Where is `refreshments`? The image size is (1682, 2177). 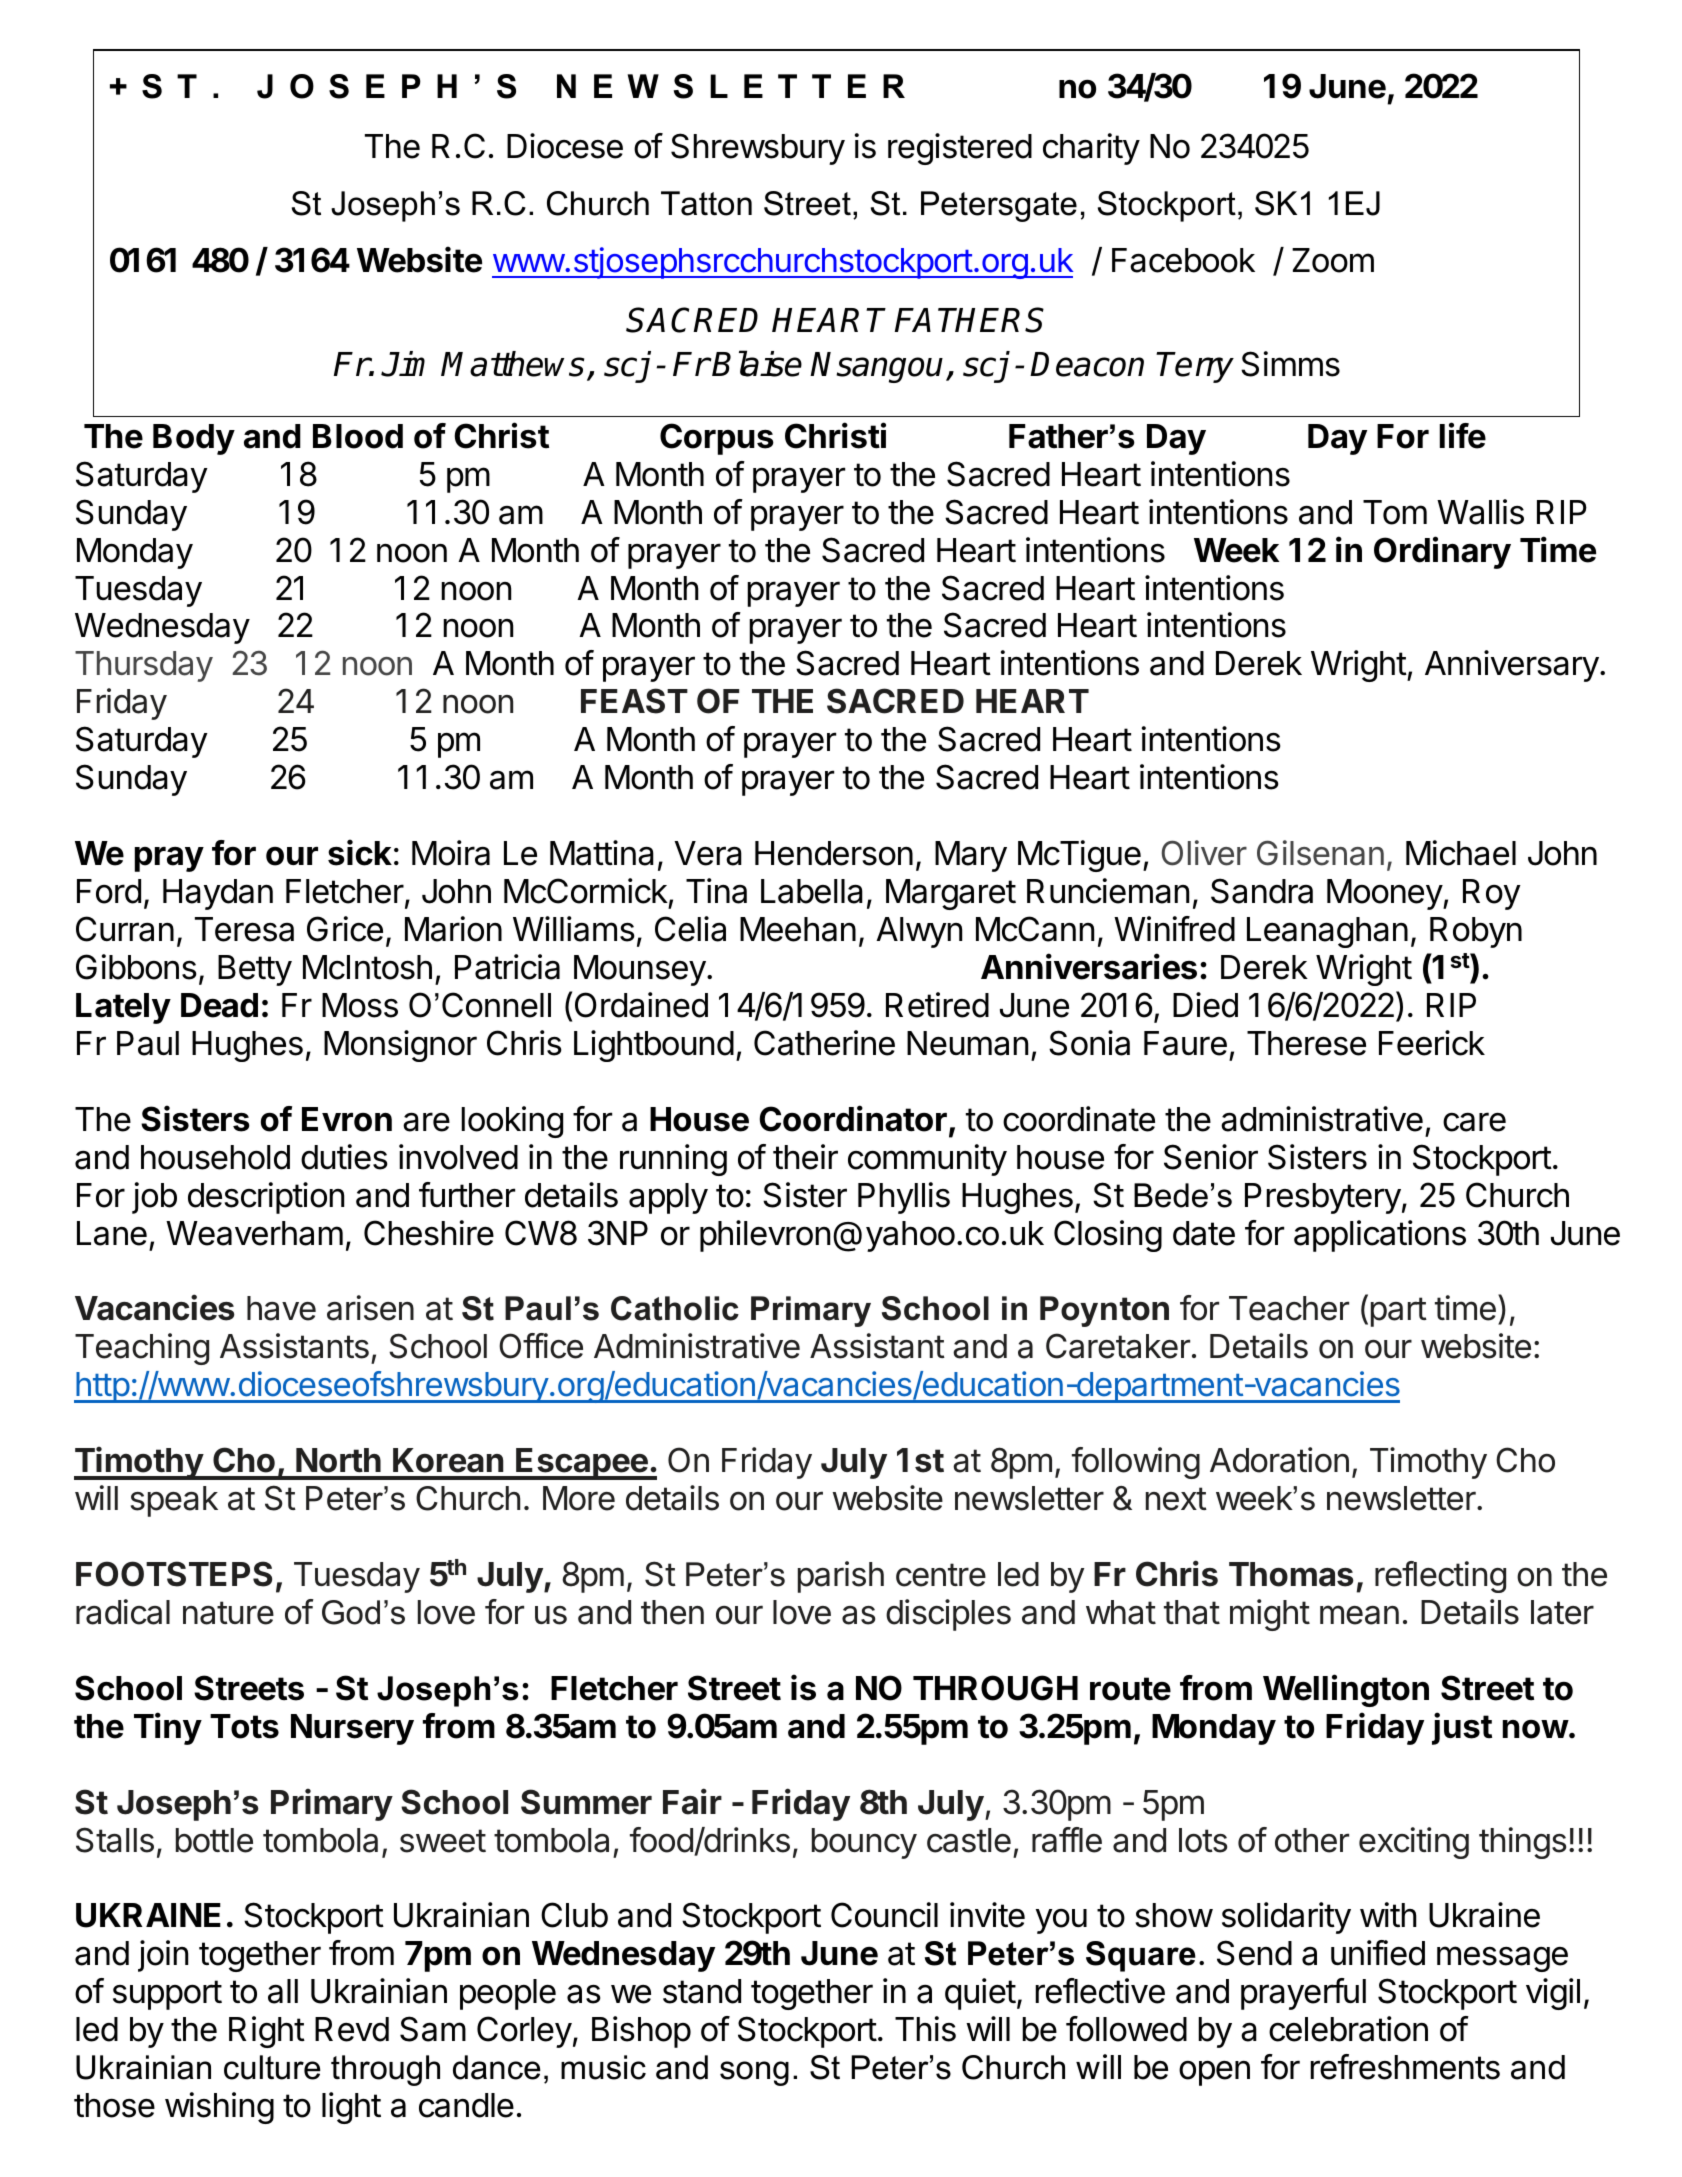 refreshments is located at coordinates (1405, 2067).
